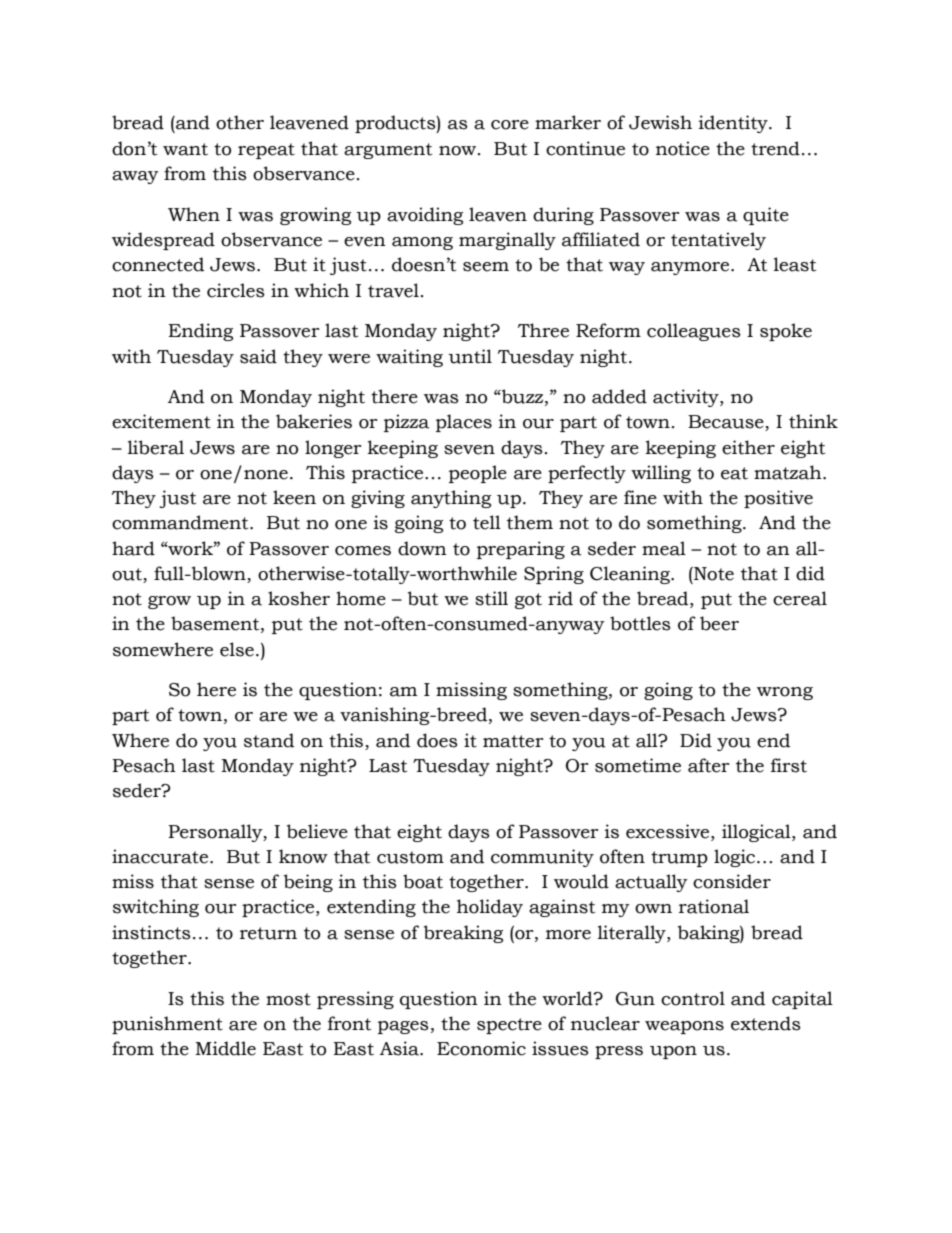 This image has width=952, height=1233. I want to click on want, so click(185, 149).
